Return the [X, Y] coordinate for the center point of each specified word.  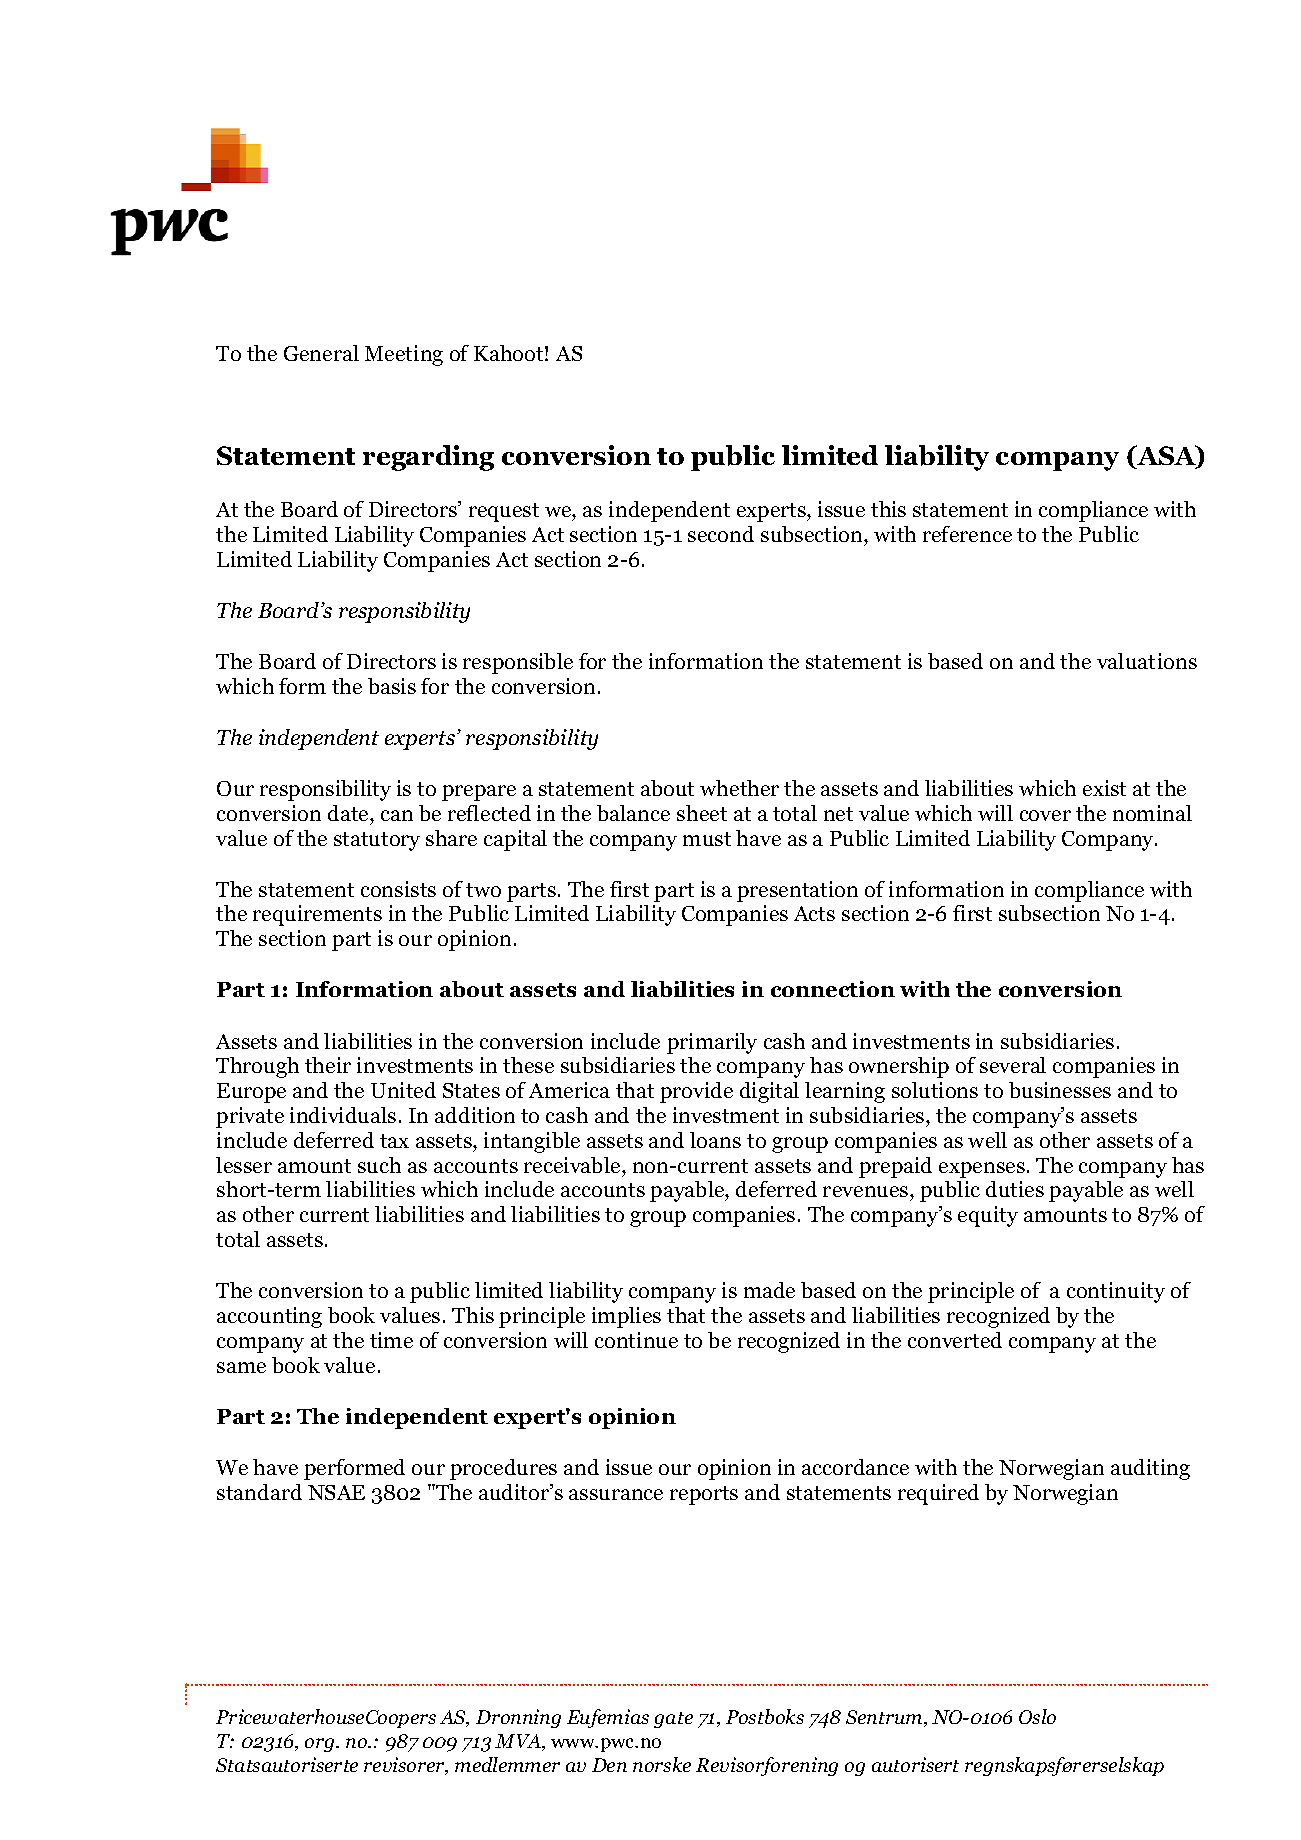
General [321, 353]
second [721, 534]
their [328, 1065]
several [1013, 1065]
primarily [712, 1043]
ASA [1166, 457]
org [321, 1745]
